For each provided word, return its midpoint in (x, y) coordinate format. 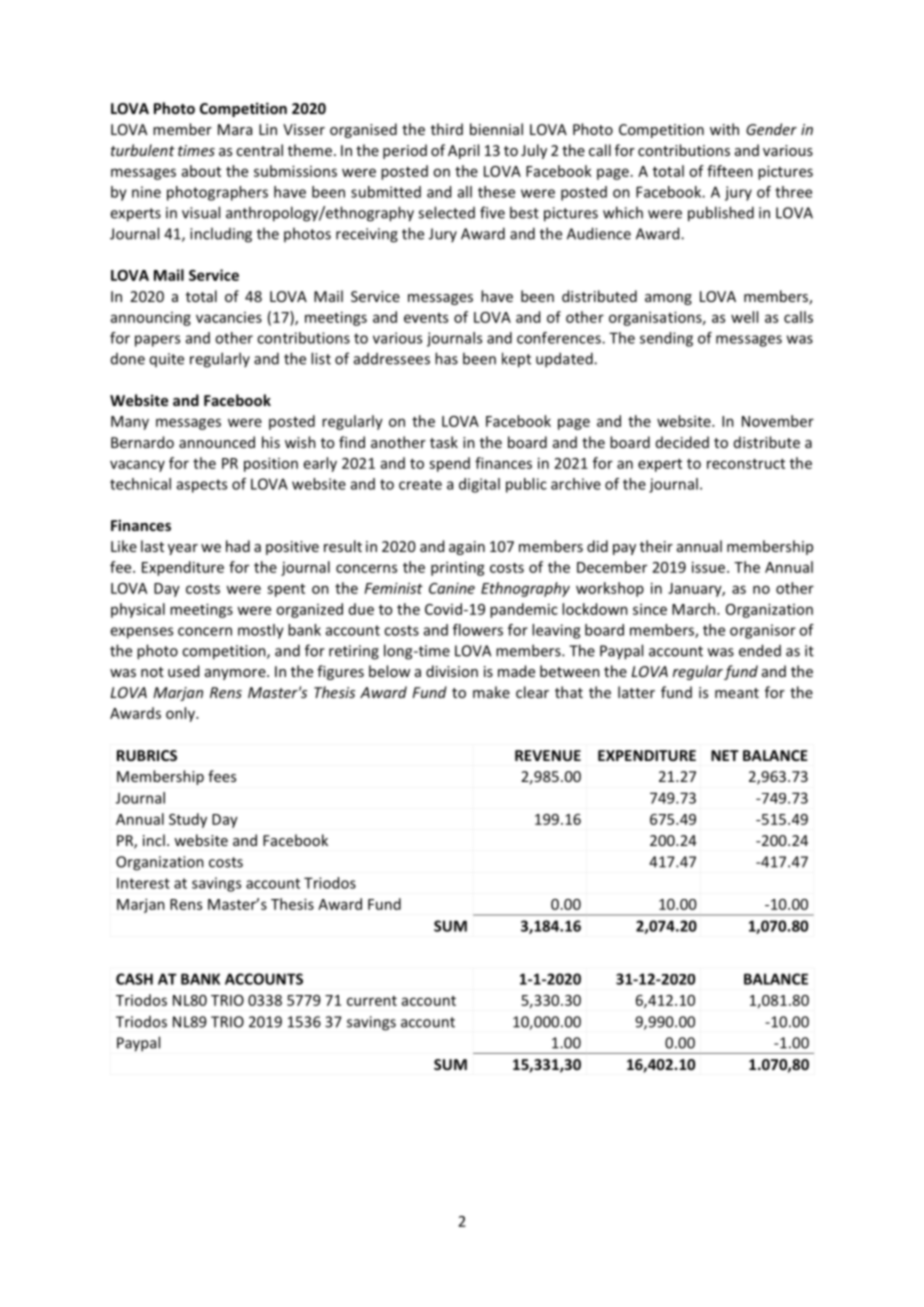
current (372, 1001)
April (463, 151)
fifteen (730, 171)
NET (725, 755)
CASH (134, 979)
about (201, 171)
